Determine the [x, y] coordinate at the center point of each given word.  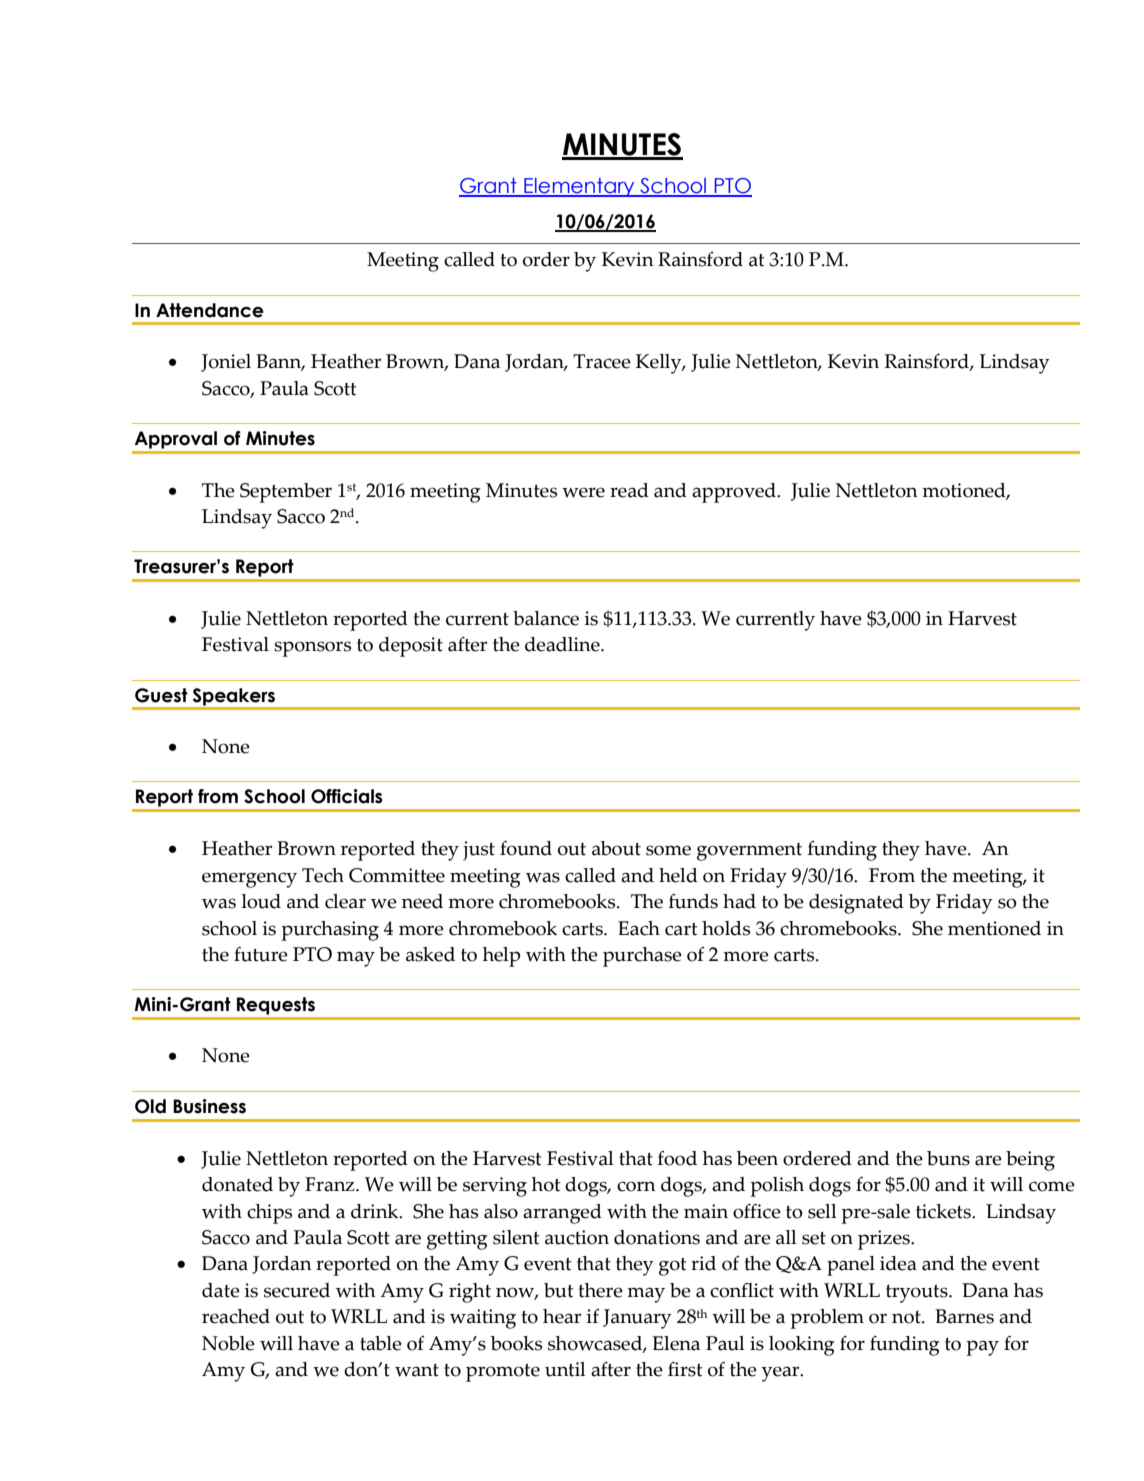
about [616, 848]
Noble [228, 1343]
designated [856, 904]
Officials [347, 796]
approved [735, 493]
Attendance [210, 310]
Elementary [579, 187]
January [637, 1319]
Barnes [964, 1316]
